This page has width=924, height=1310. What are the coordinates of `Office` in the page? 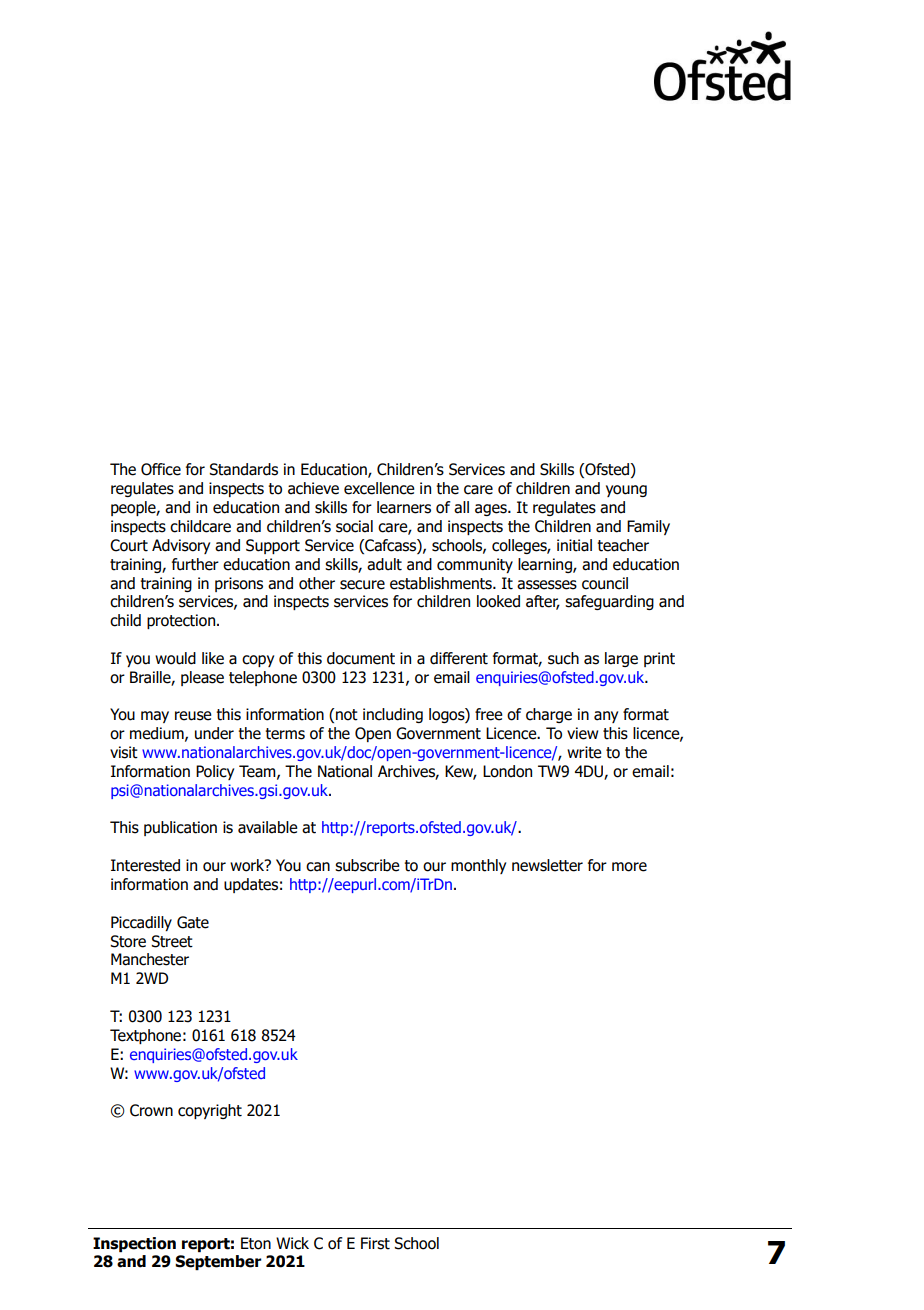 It's located at (161, 469).
